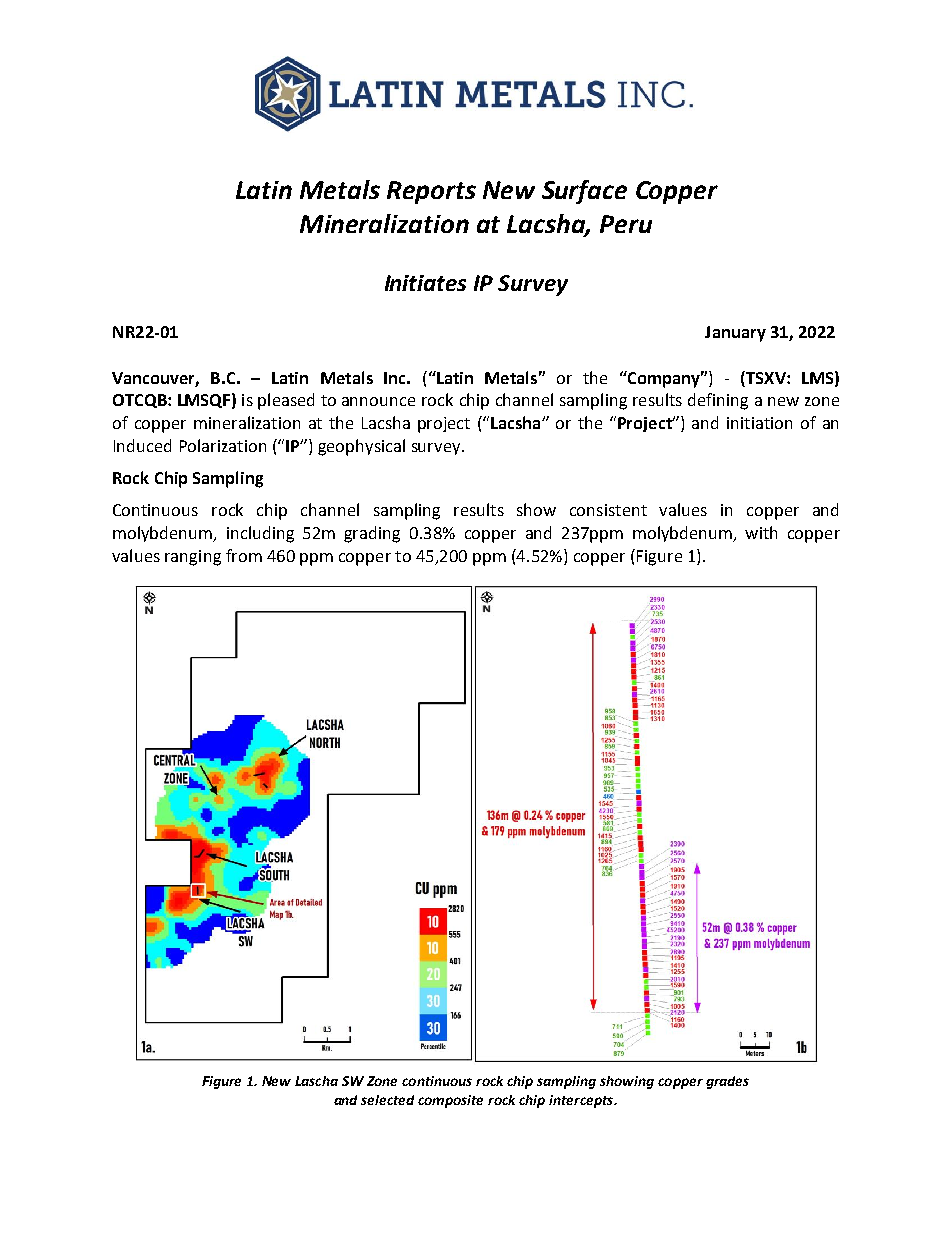 Image resolution: width=952 pixels, height=1233 pixels. Describe the element at coordinates (193, 558) in the screenshot. I see `ranging` at that location.
